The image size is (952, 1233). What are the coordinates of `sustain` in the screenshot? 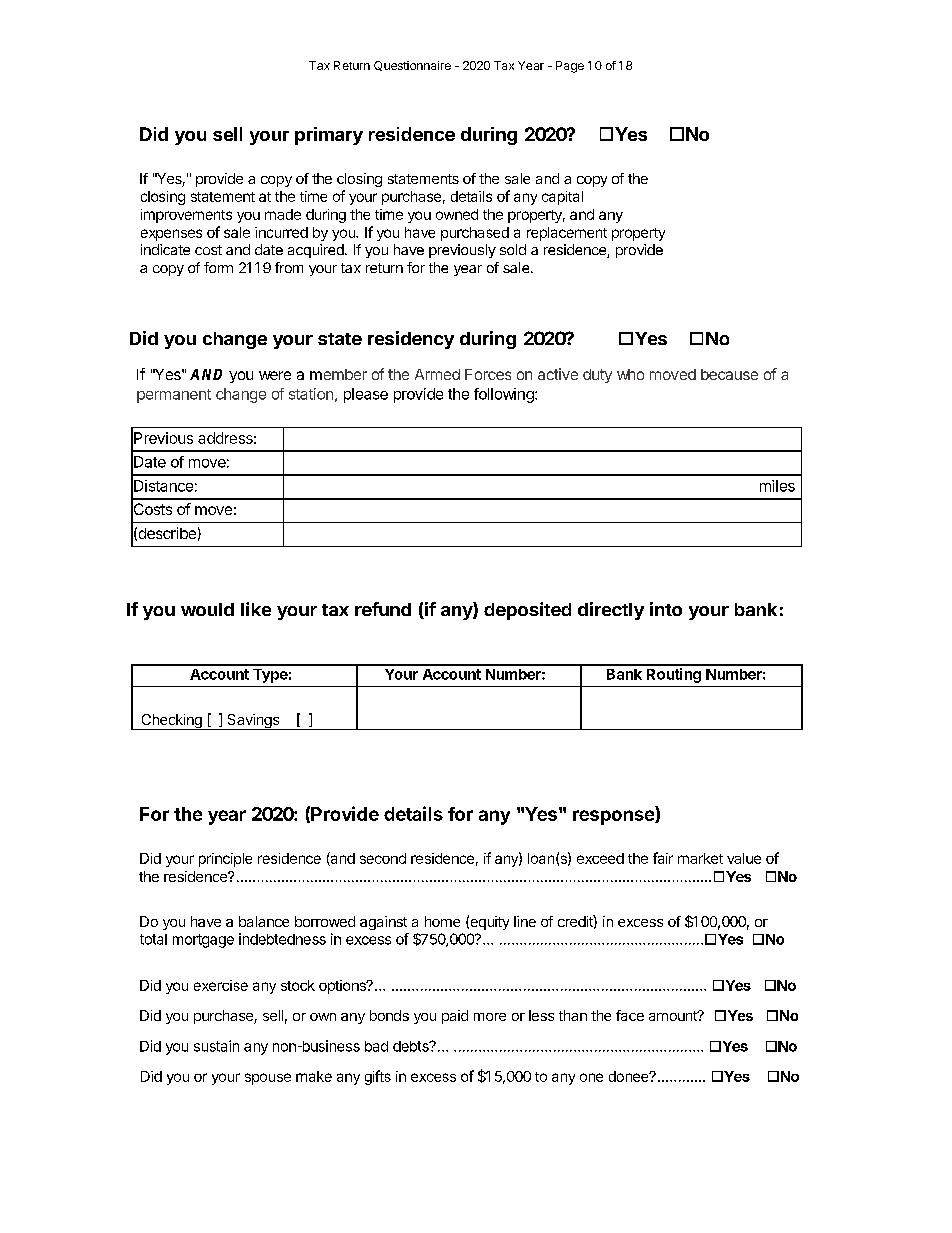 It's located at (216, 1046).
